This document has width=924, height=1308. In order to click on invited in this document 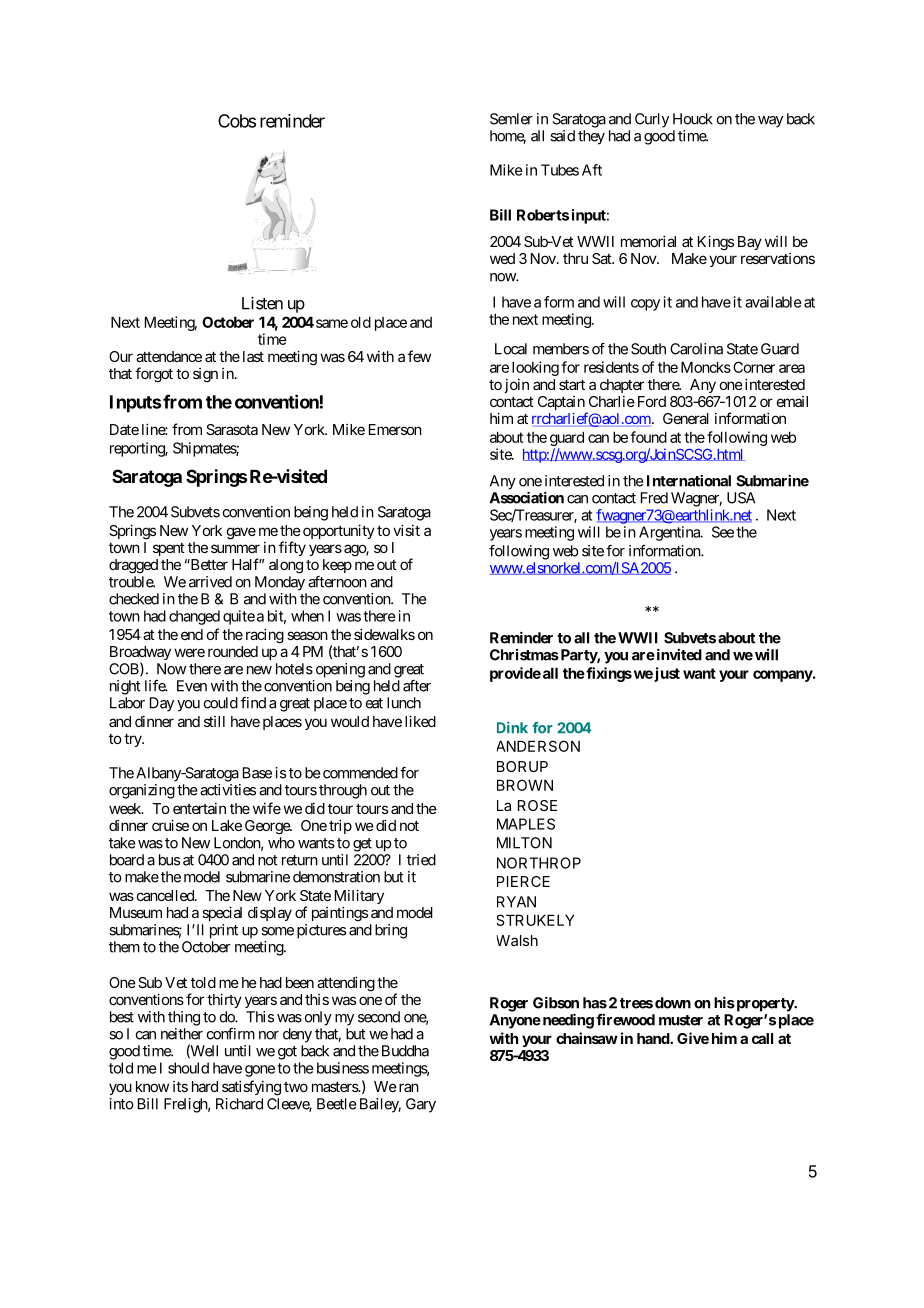, I will do `click(678, 655)`.
